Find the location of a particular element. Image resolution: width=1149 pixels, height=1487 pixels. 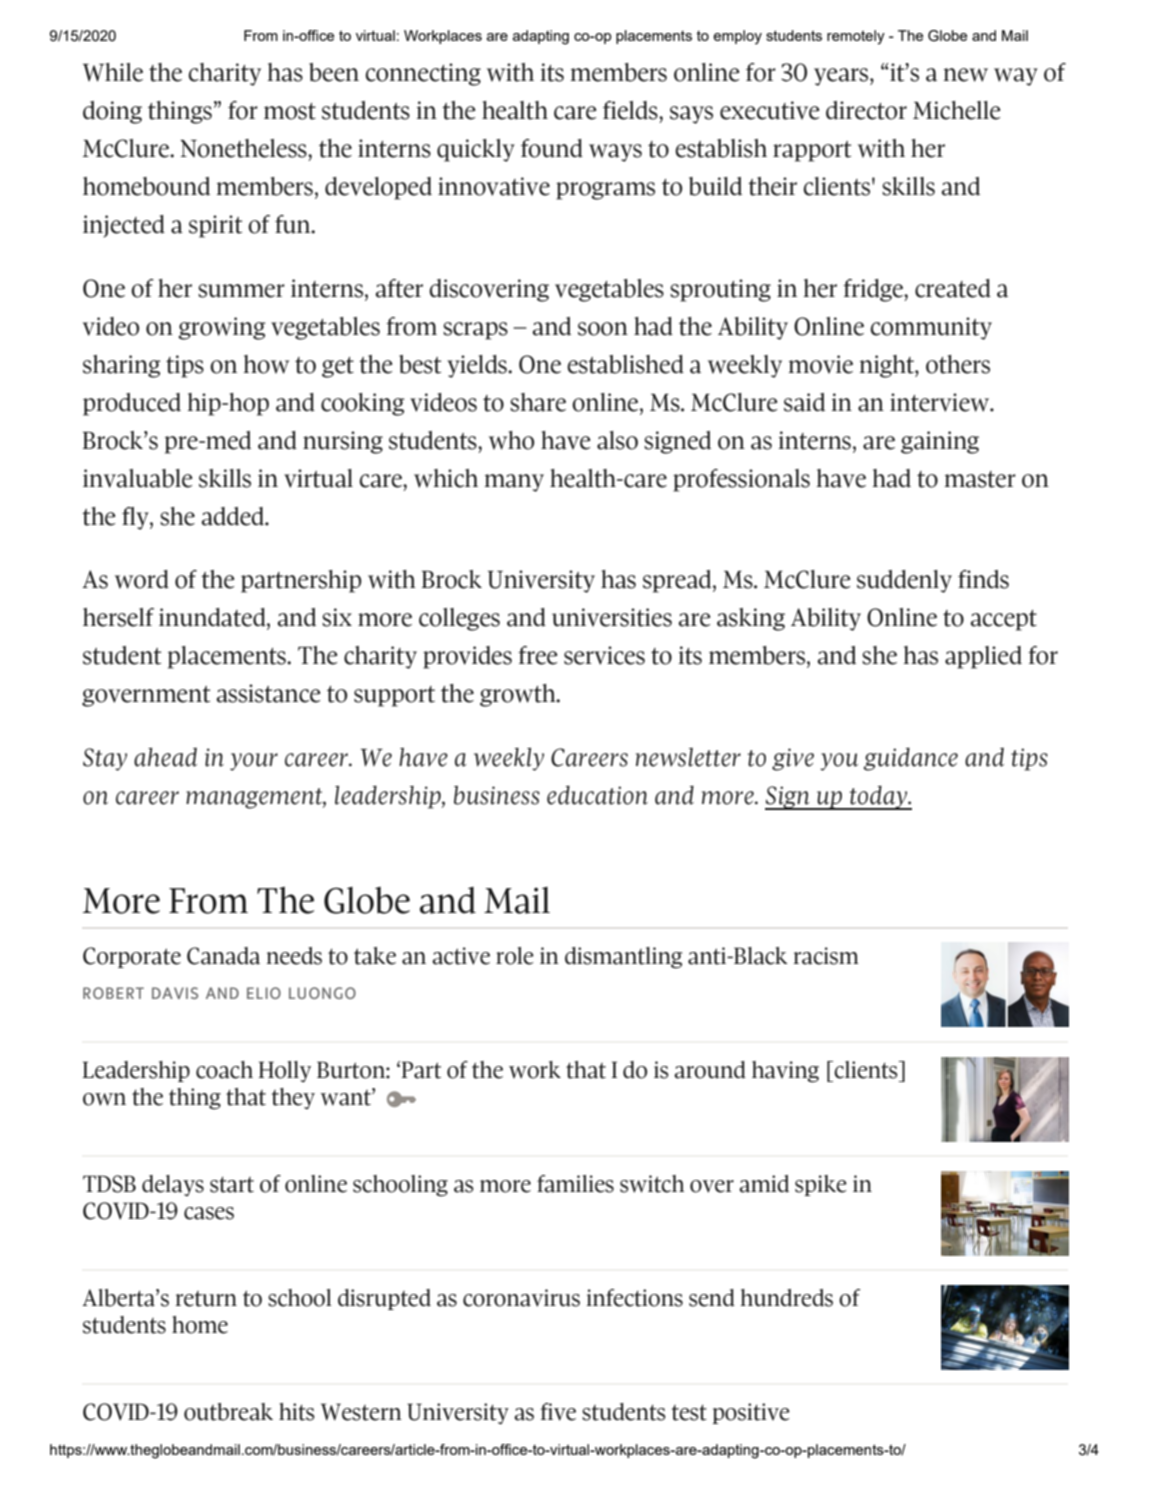

gaining is located at coordinates (940, 442).
